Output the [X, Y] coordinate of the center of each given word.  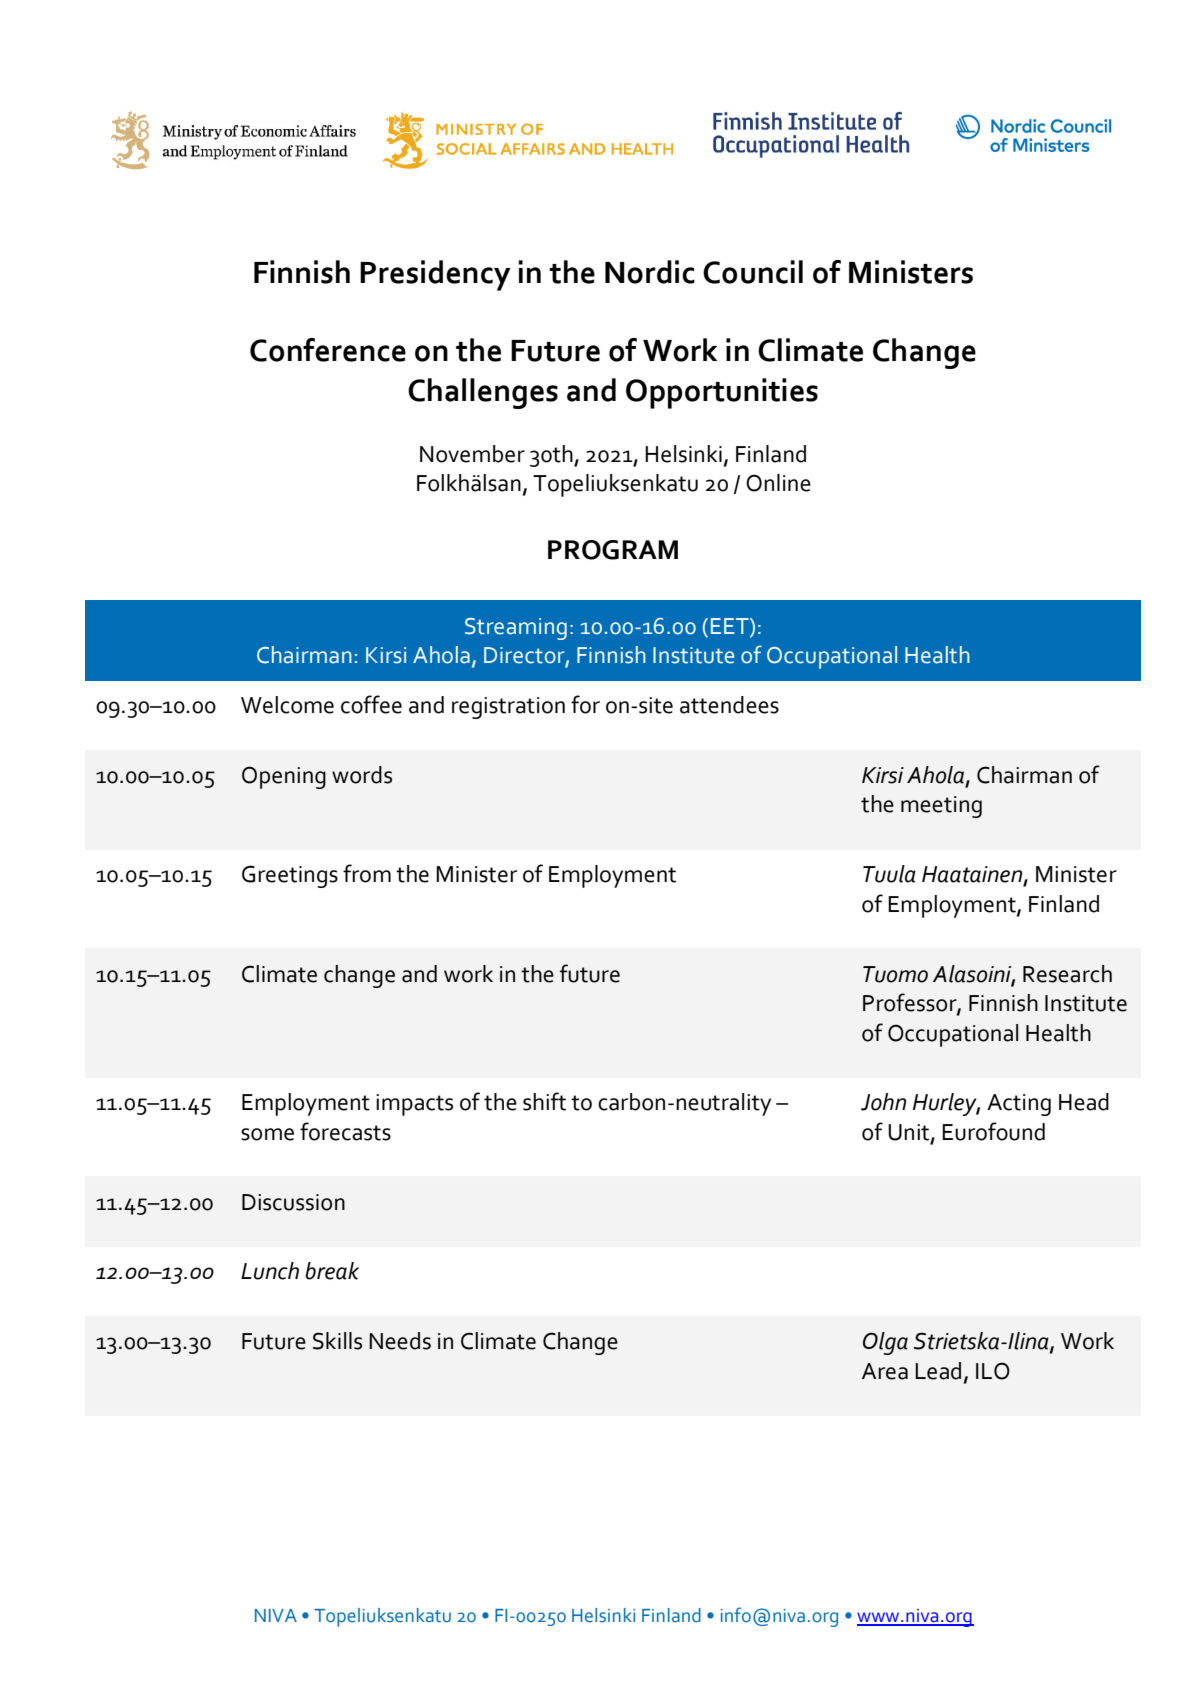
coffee [371, 704]
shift [544, 1101]
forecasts [345, 1131]
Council [753, 272]
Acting [1019, 1105]
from [367, 873]
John [884, 1102]
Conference [328, 350]
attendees [729, 705]
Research [1067, 974]
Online [778, 483]
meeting [941, 807]
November [472, 454]
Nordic [650, 272]
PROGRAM [613, 550]
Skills [337, 1341]
